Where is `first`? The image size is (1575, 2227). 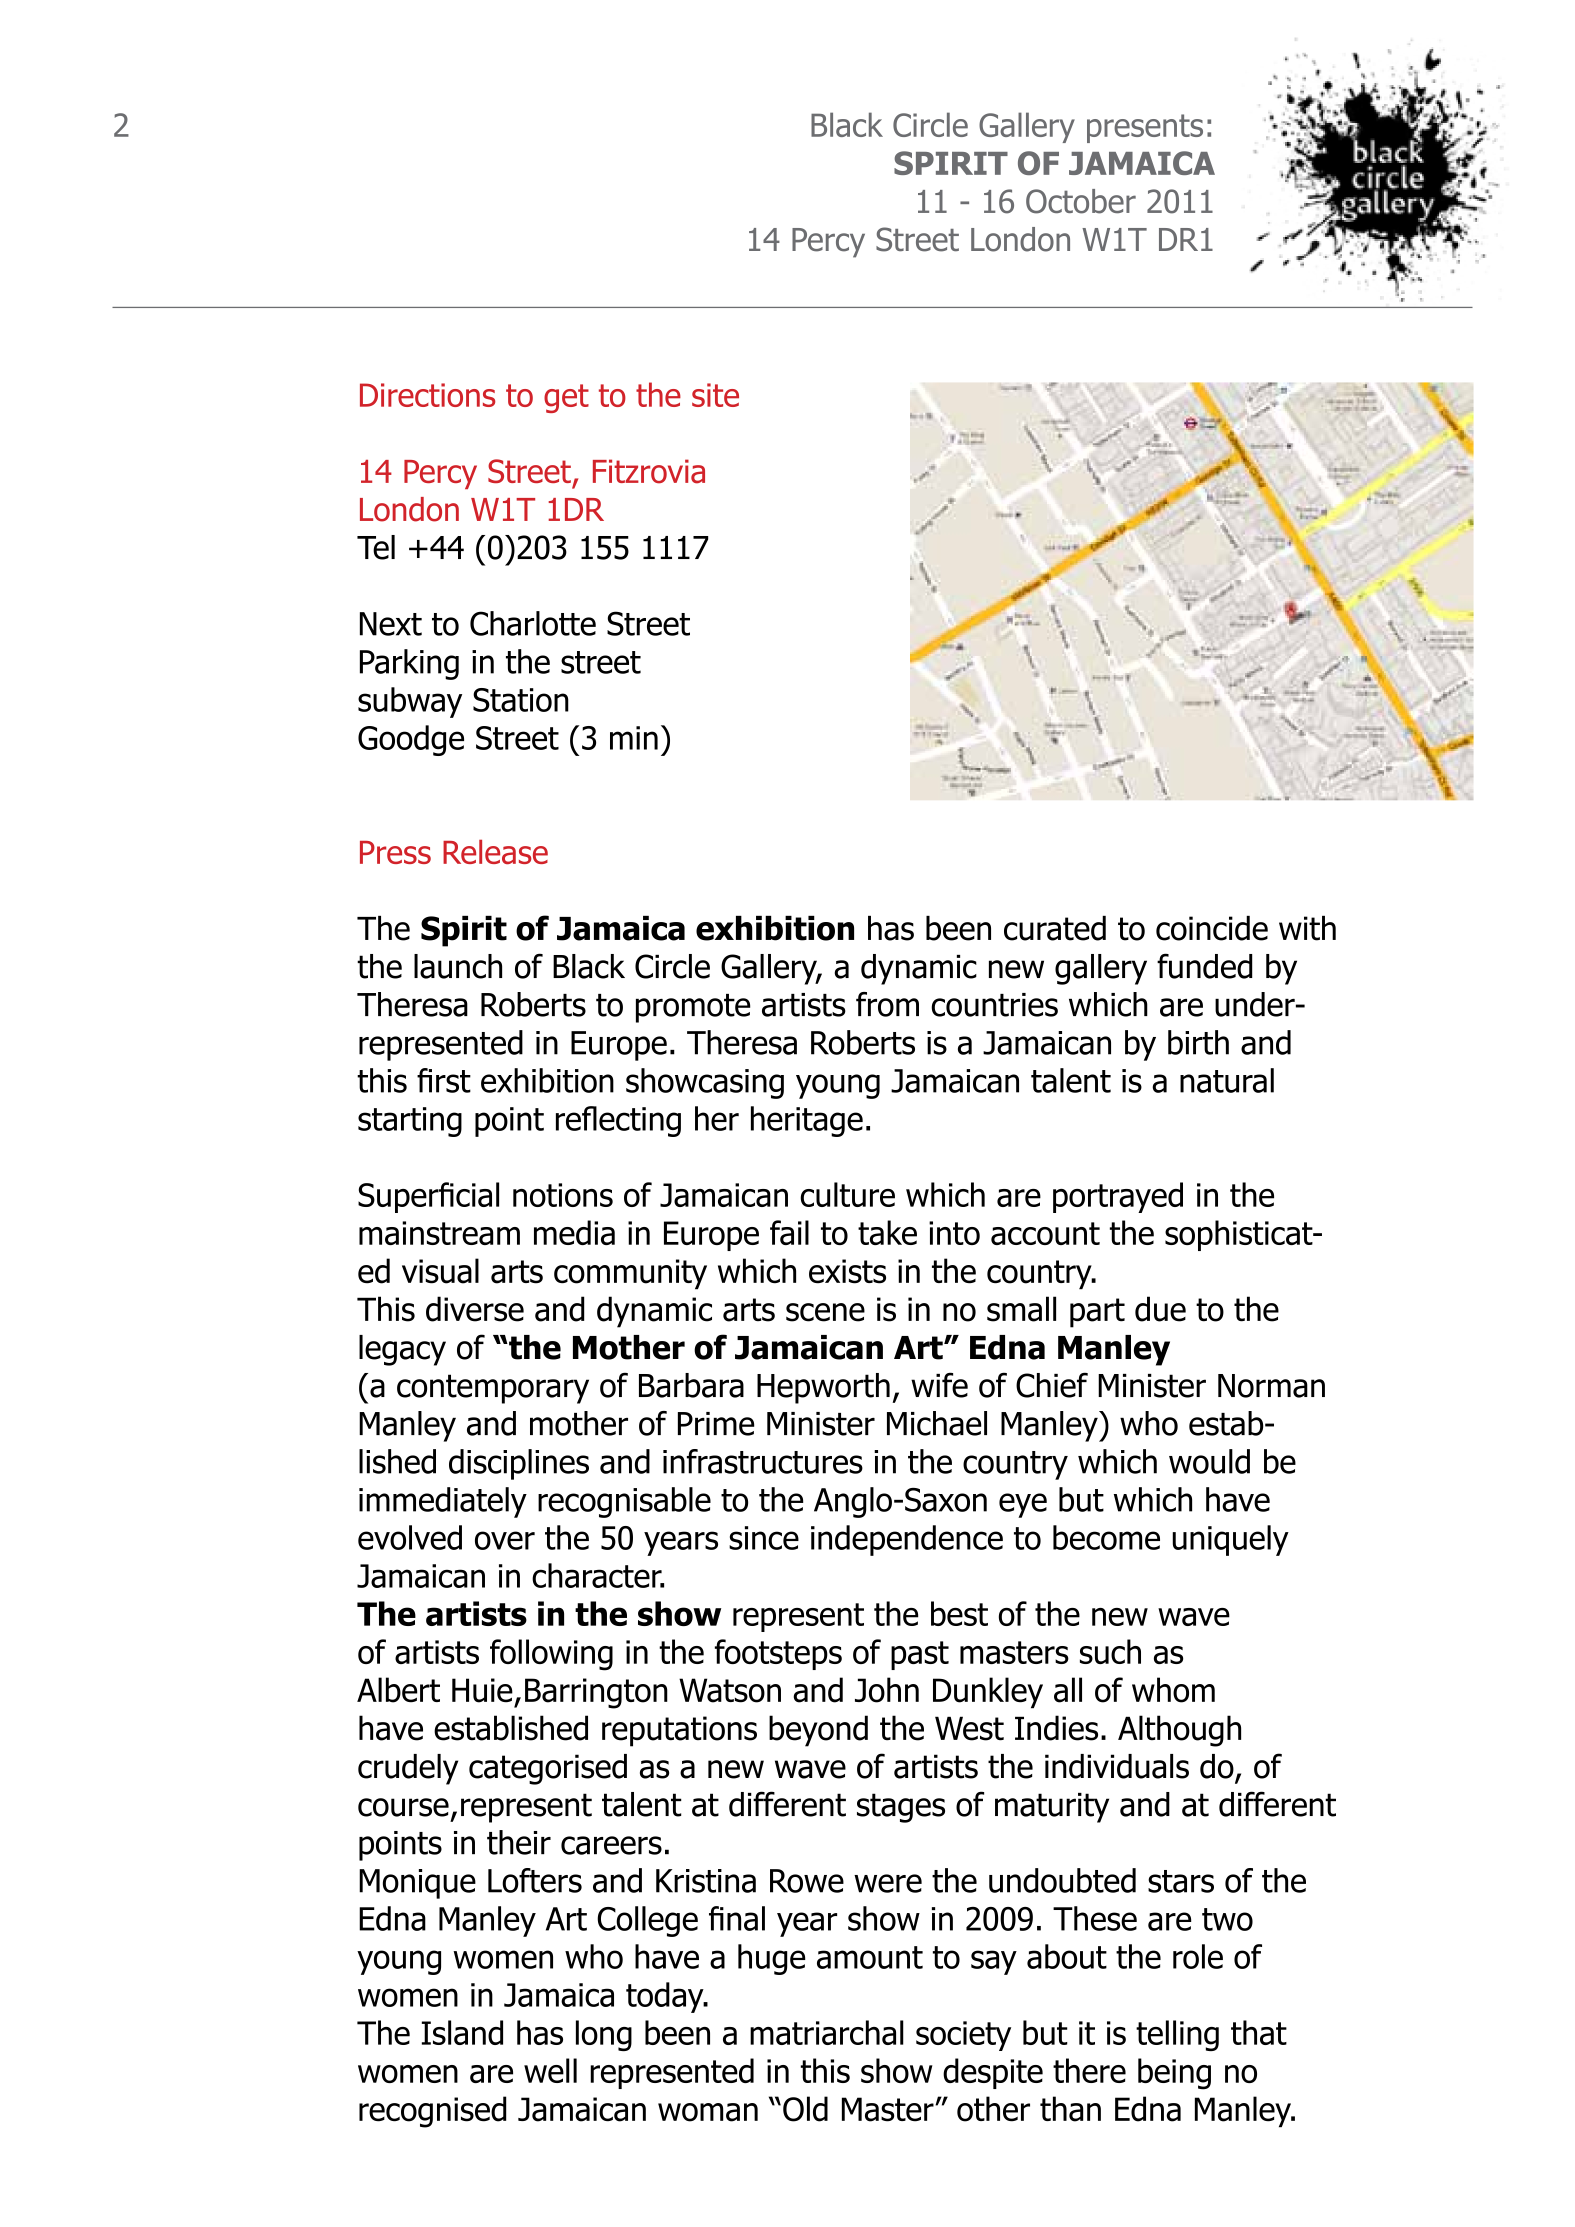 first is located at coordinates (444, 1080).
